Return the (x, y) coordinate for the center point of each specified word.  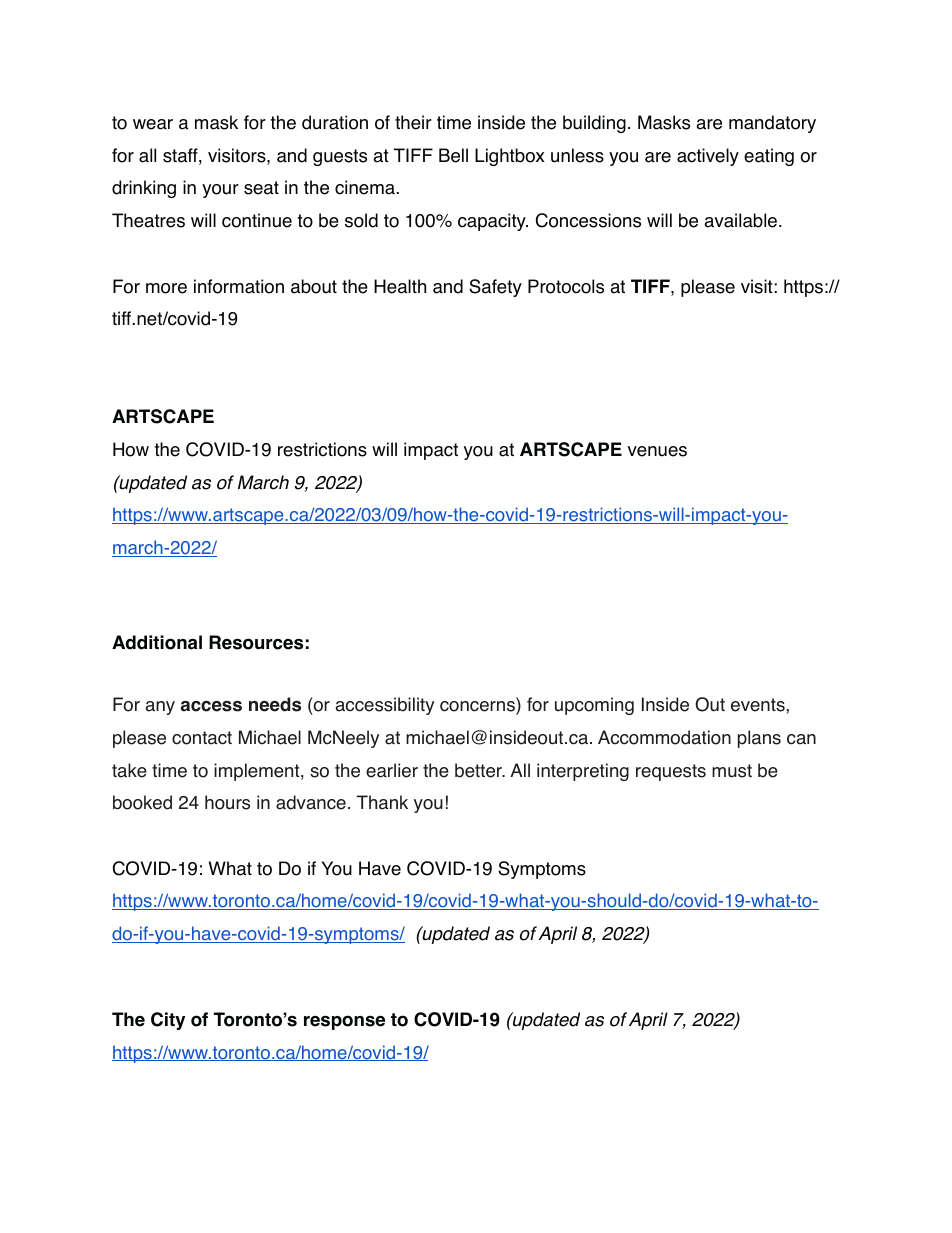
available (740, 220)
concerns (478, 708)
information (239, 286)
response (344, 1022)
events (758, 705)
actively (708, 157)
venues (657, 451)
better (479, 770)
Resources (256, 642)
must (732, 771)
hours (227, 802)
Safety (495, 288)
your (220, 191)
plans (759, 739)
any (160, 708)
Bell (453, 155)
